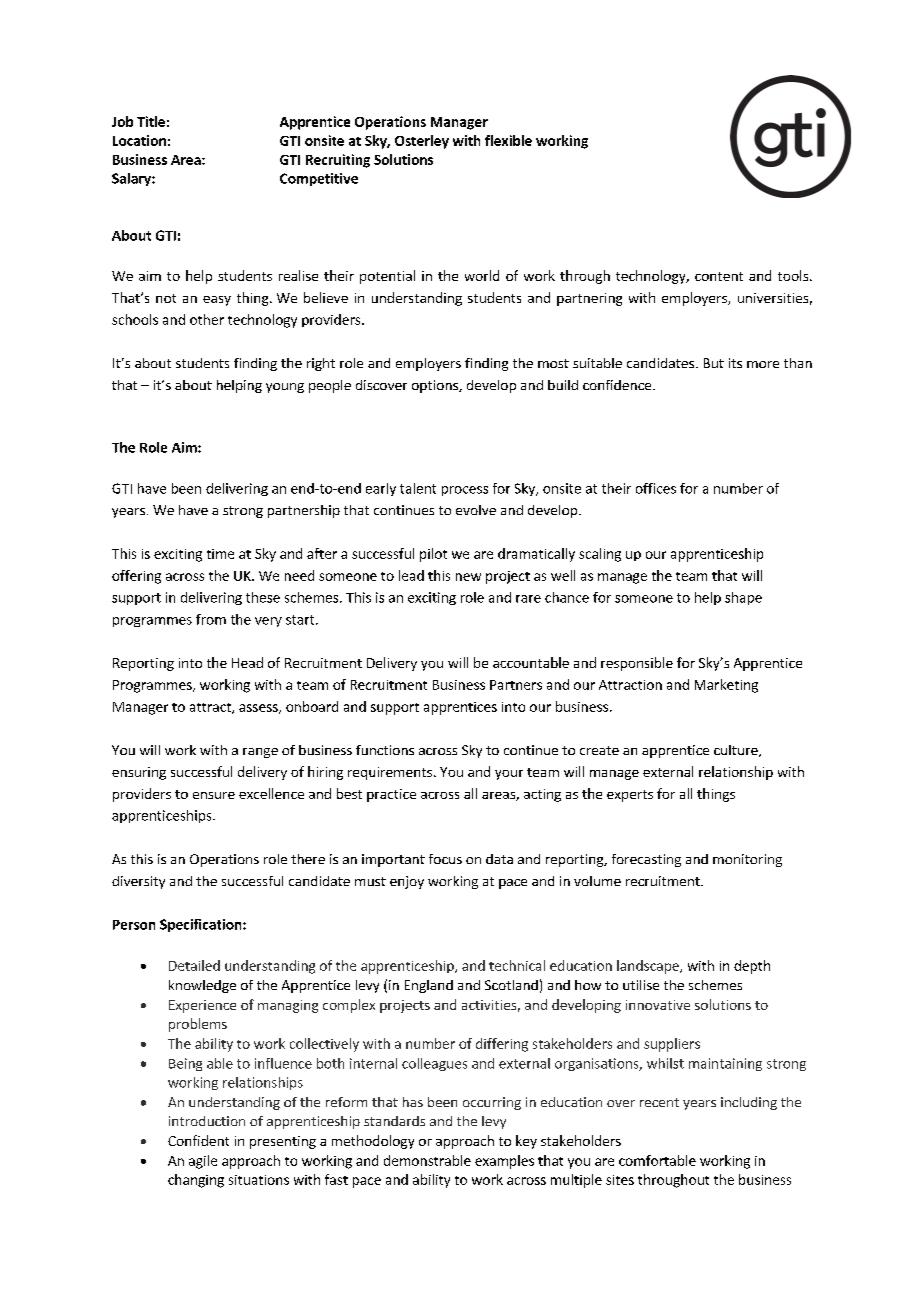 The height and width of the image is (1308, 924). What do you see at coordinates (726, 686) in the image?
I see `Marketing` at bounding box center [726, 686].
